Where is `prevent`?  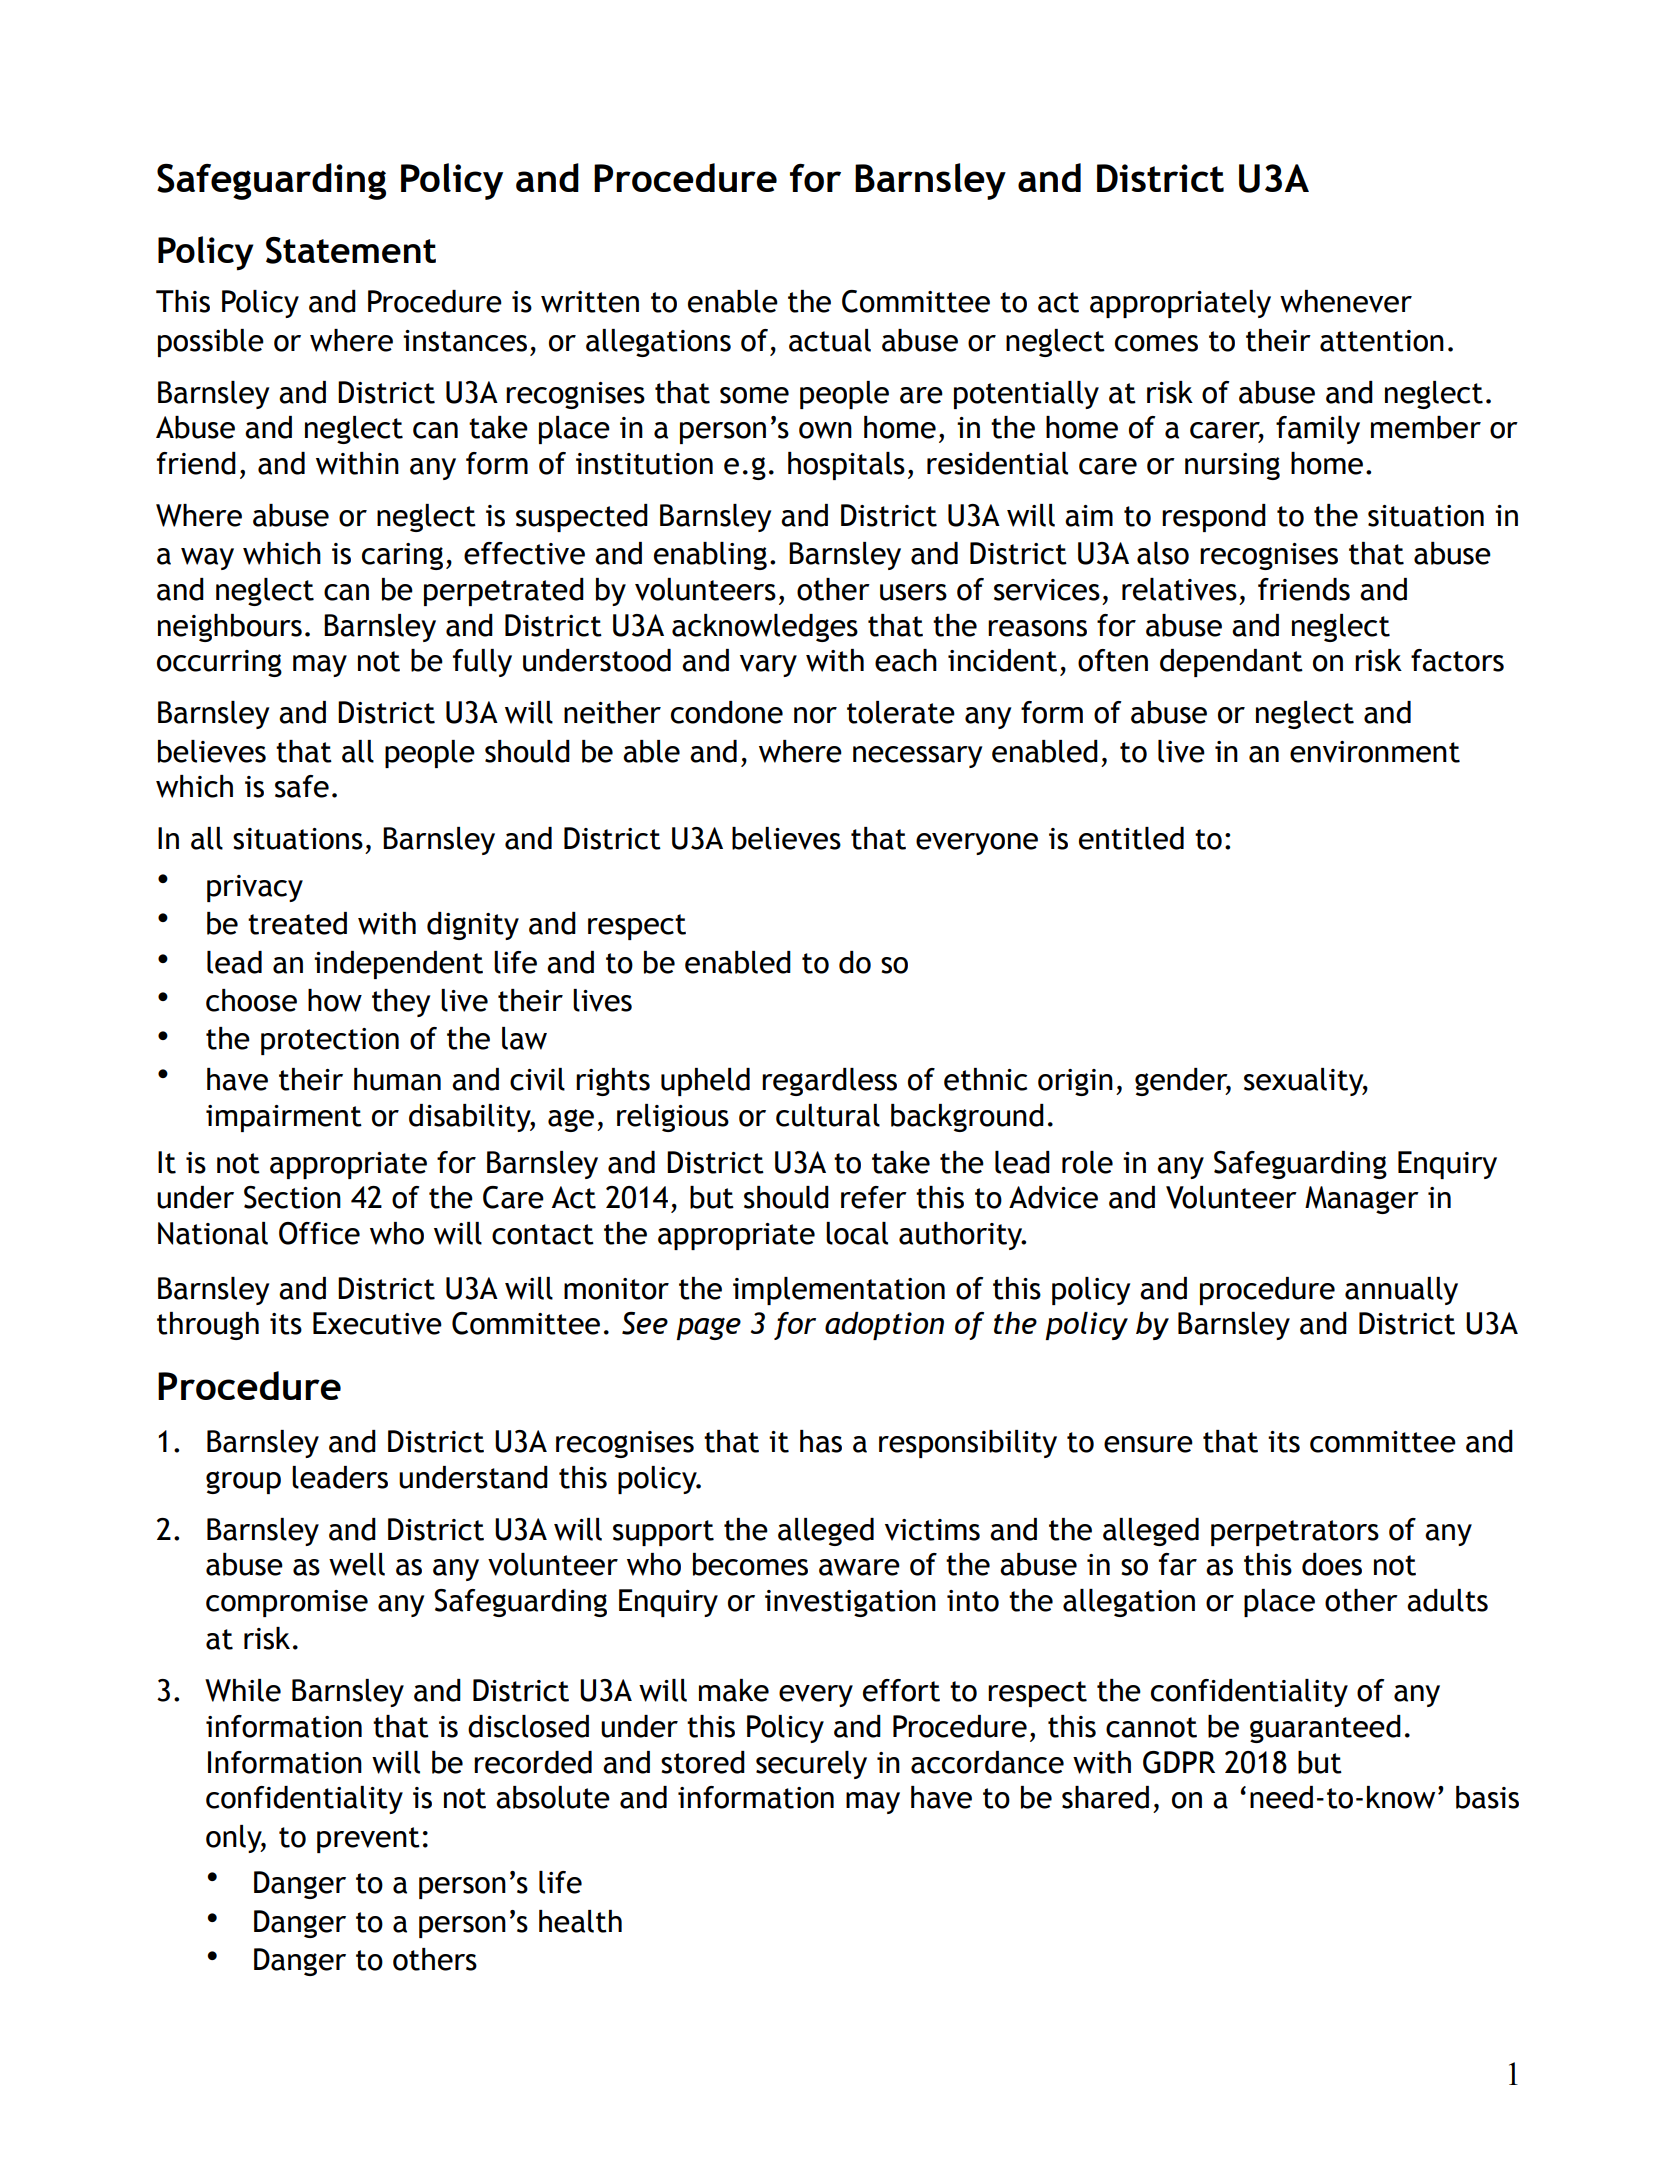
prevent is located at coordinates (368, 1840).
